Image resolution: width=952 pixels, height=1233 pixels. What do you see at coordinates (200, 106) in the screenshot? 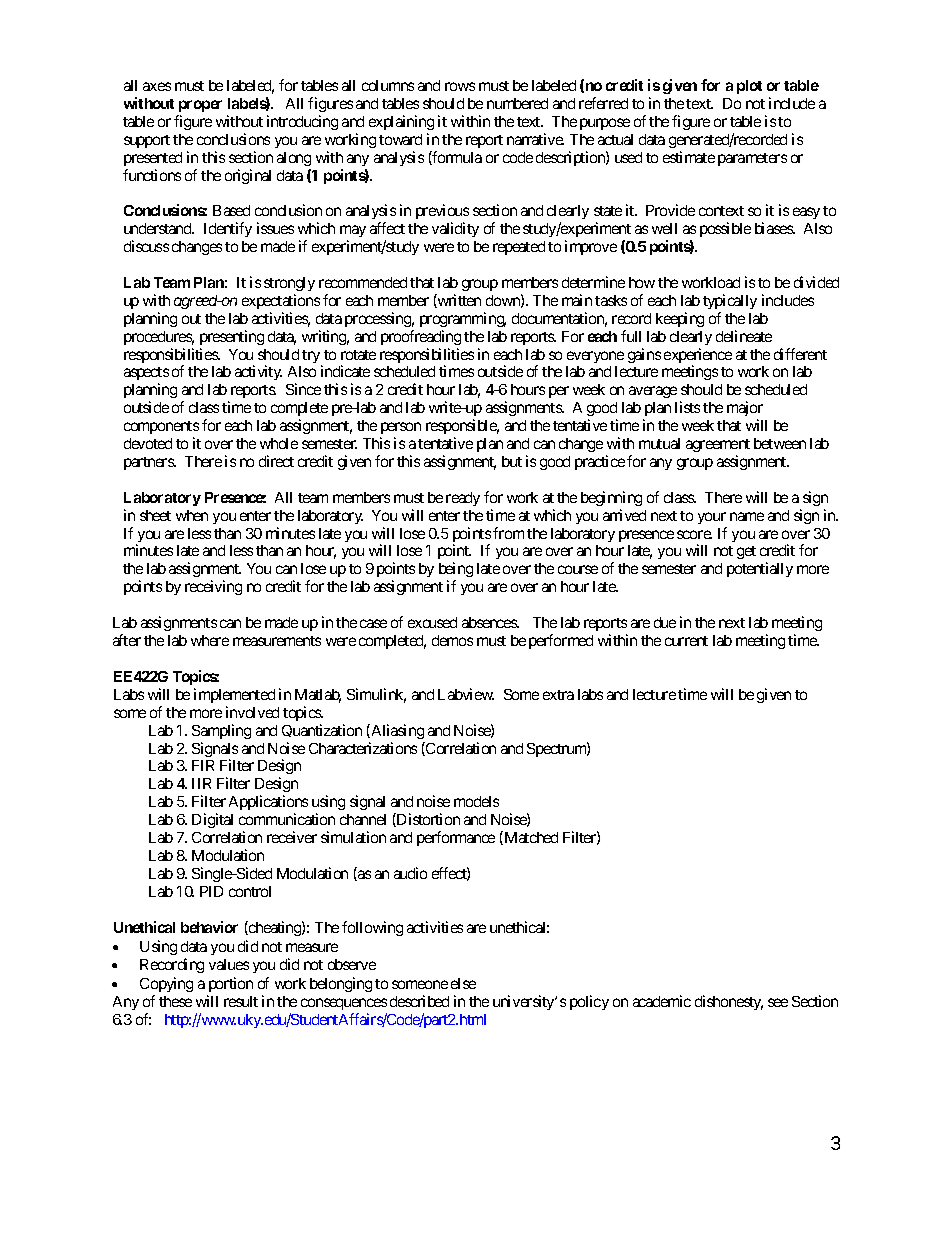
I see `proper` at bounding box center [200, 106].
